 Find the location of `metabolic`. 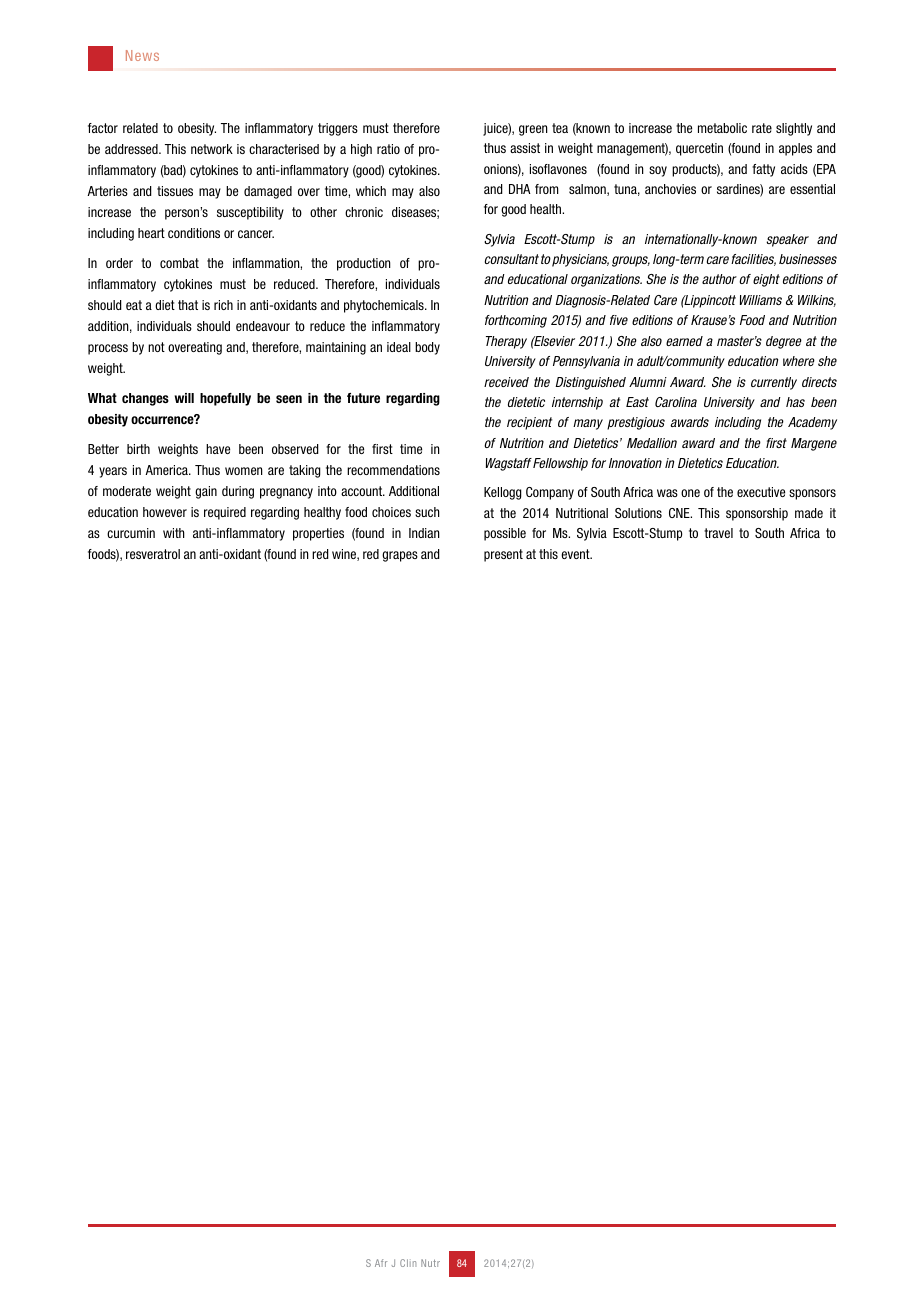

metabolic is located at coordinates (722, 128).
